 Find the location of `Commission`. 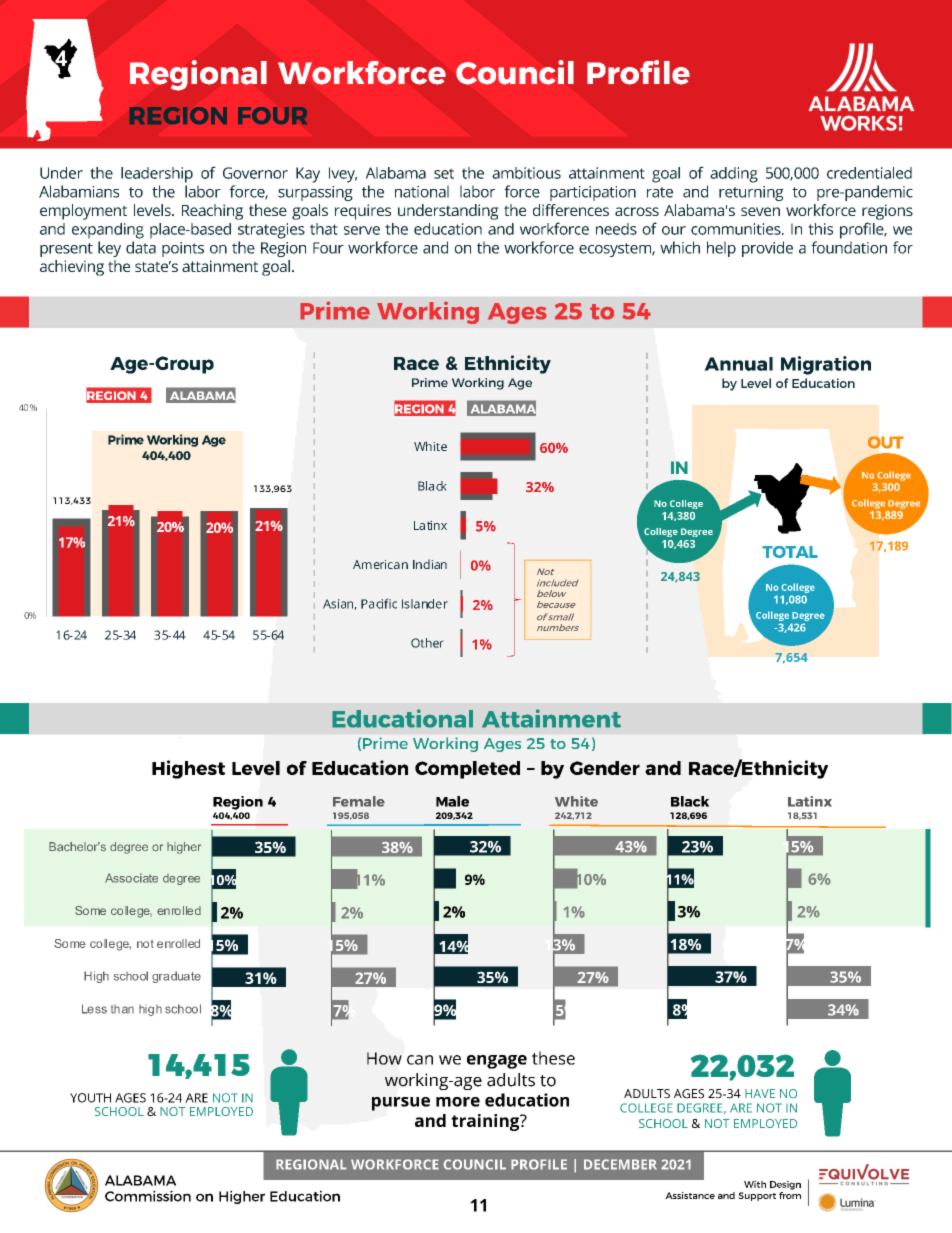

Commission is located at coordinates (148, 1196).
